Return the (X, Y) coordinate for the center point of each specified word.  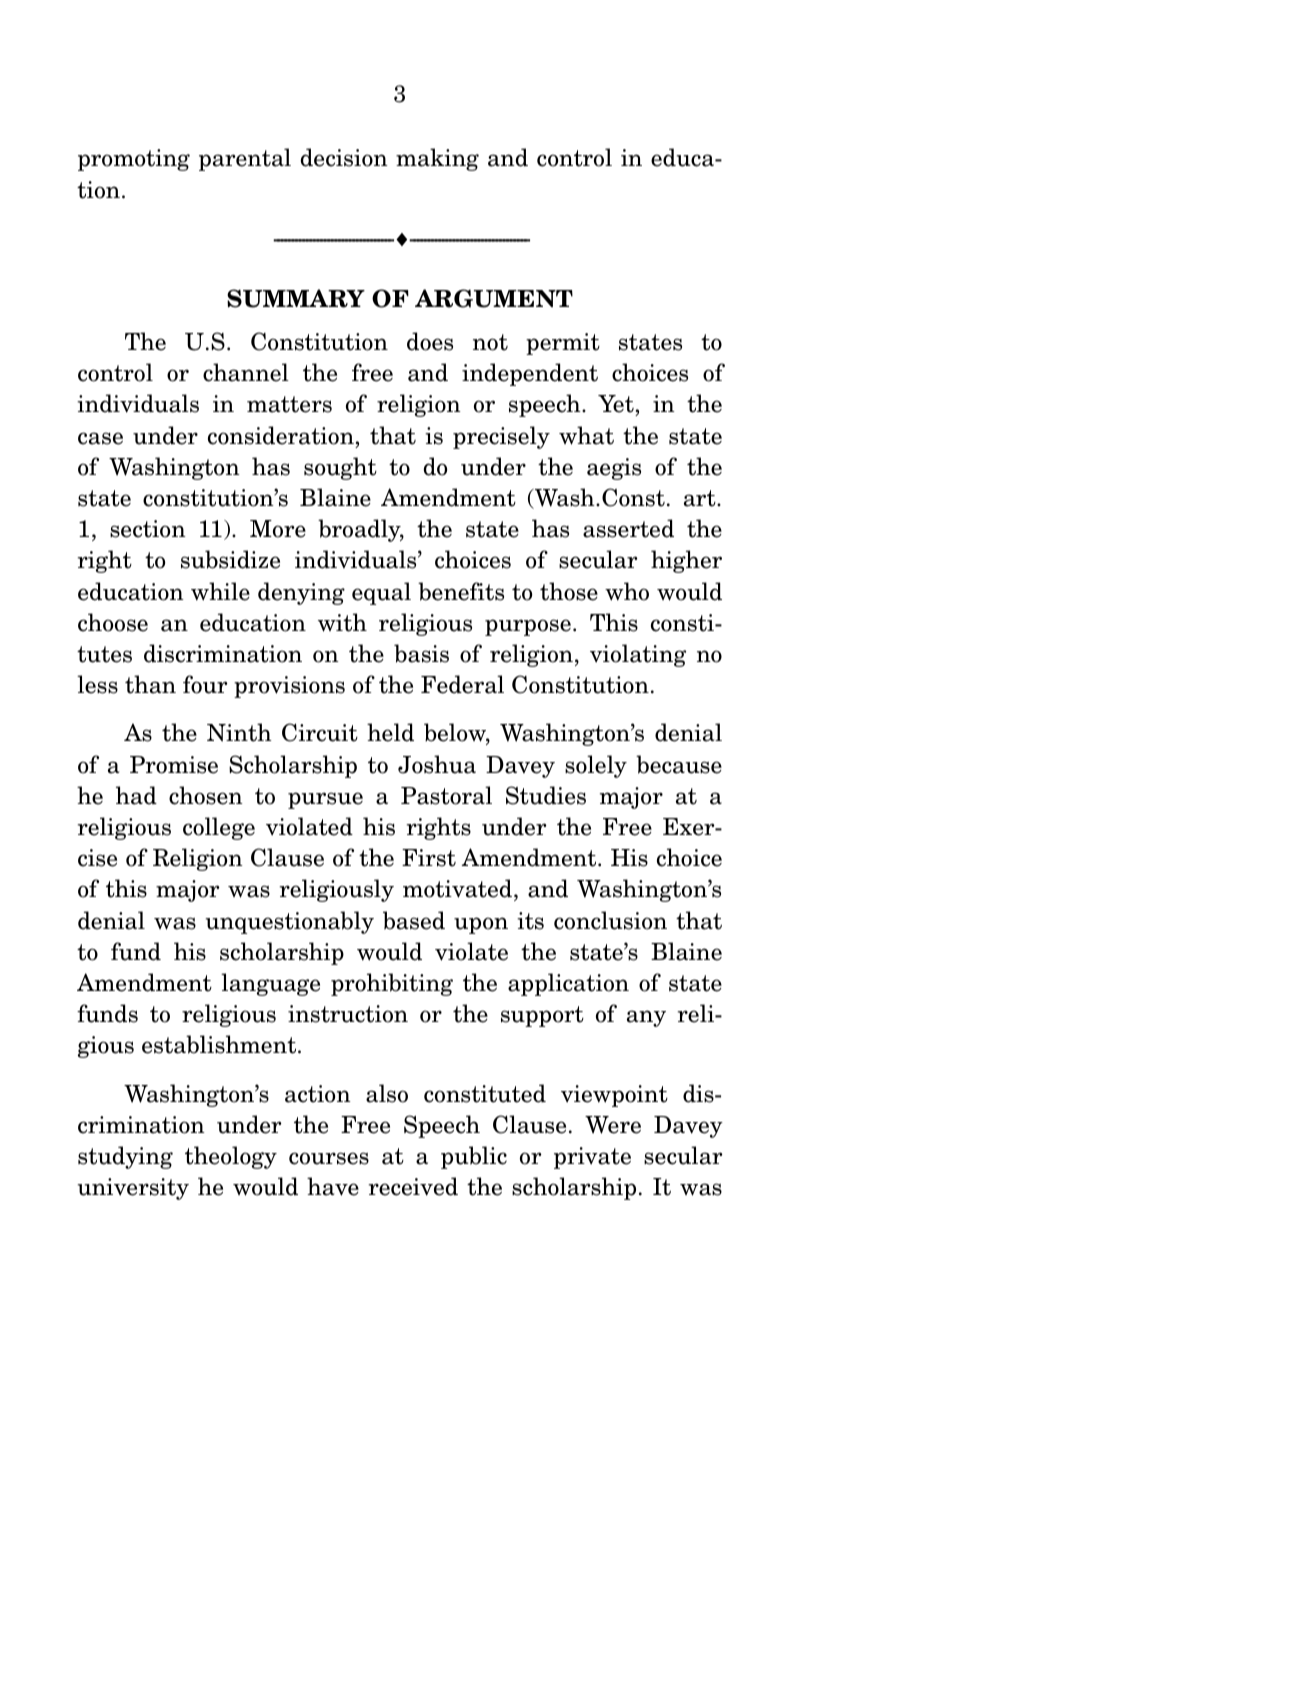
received (413, 1186)
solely (596, 766)
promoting (134, 160)
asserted (628, 528)
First (429, 858)
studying (125, 1157)
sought (340, 468)
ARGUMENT (494, 298)
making (437, 159)
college (219, 828)
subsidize (230, 559)
